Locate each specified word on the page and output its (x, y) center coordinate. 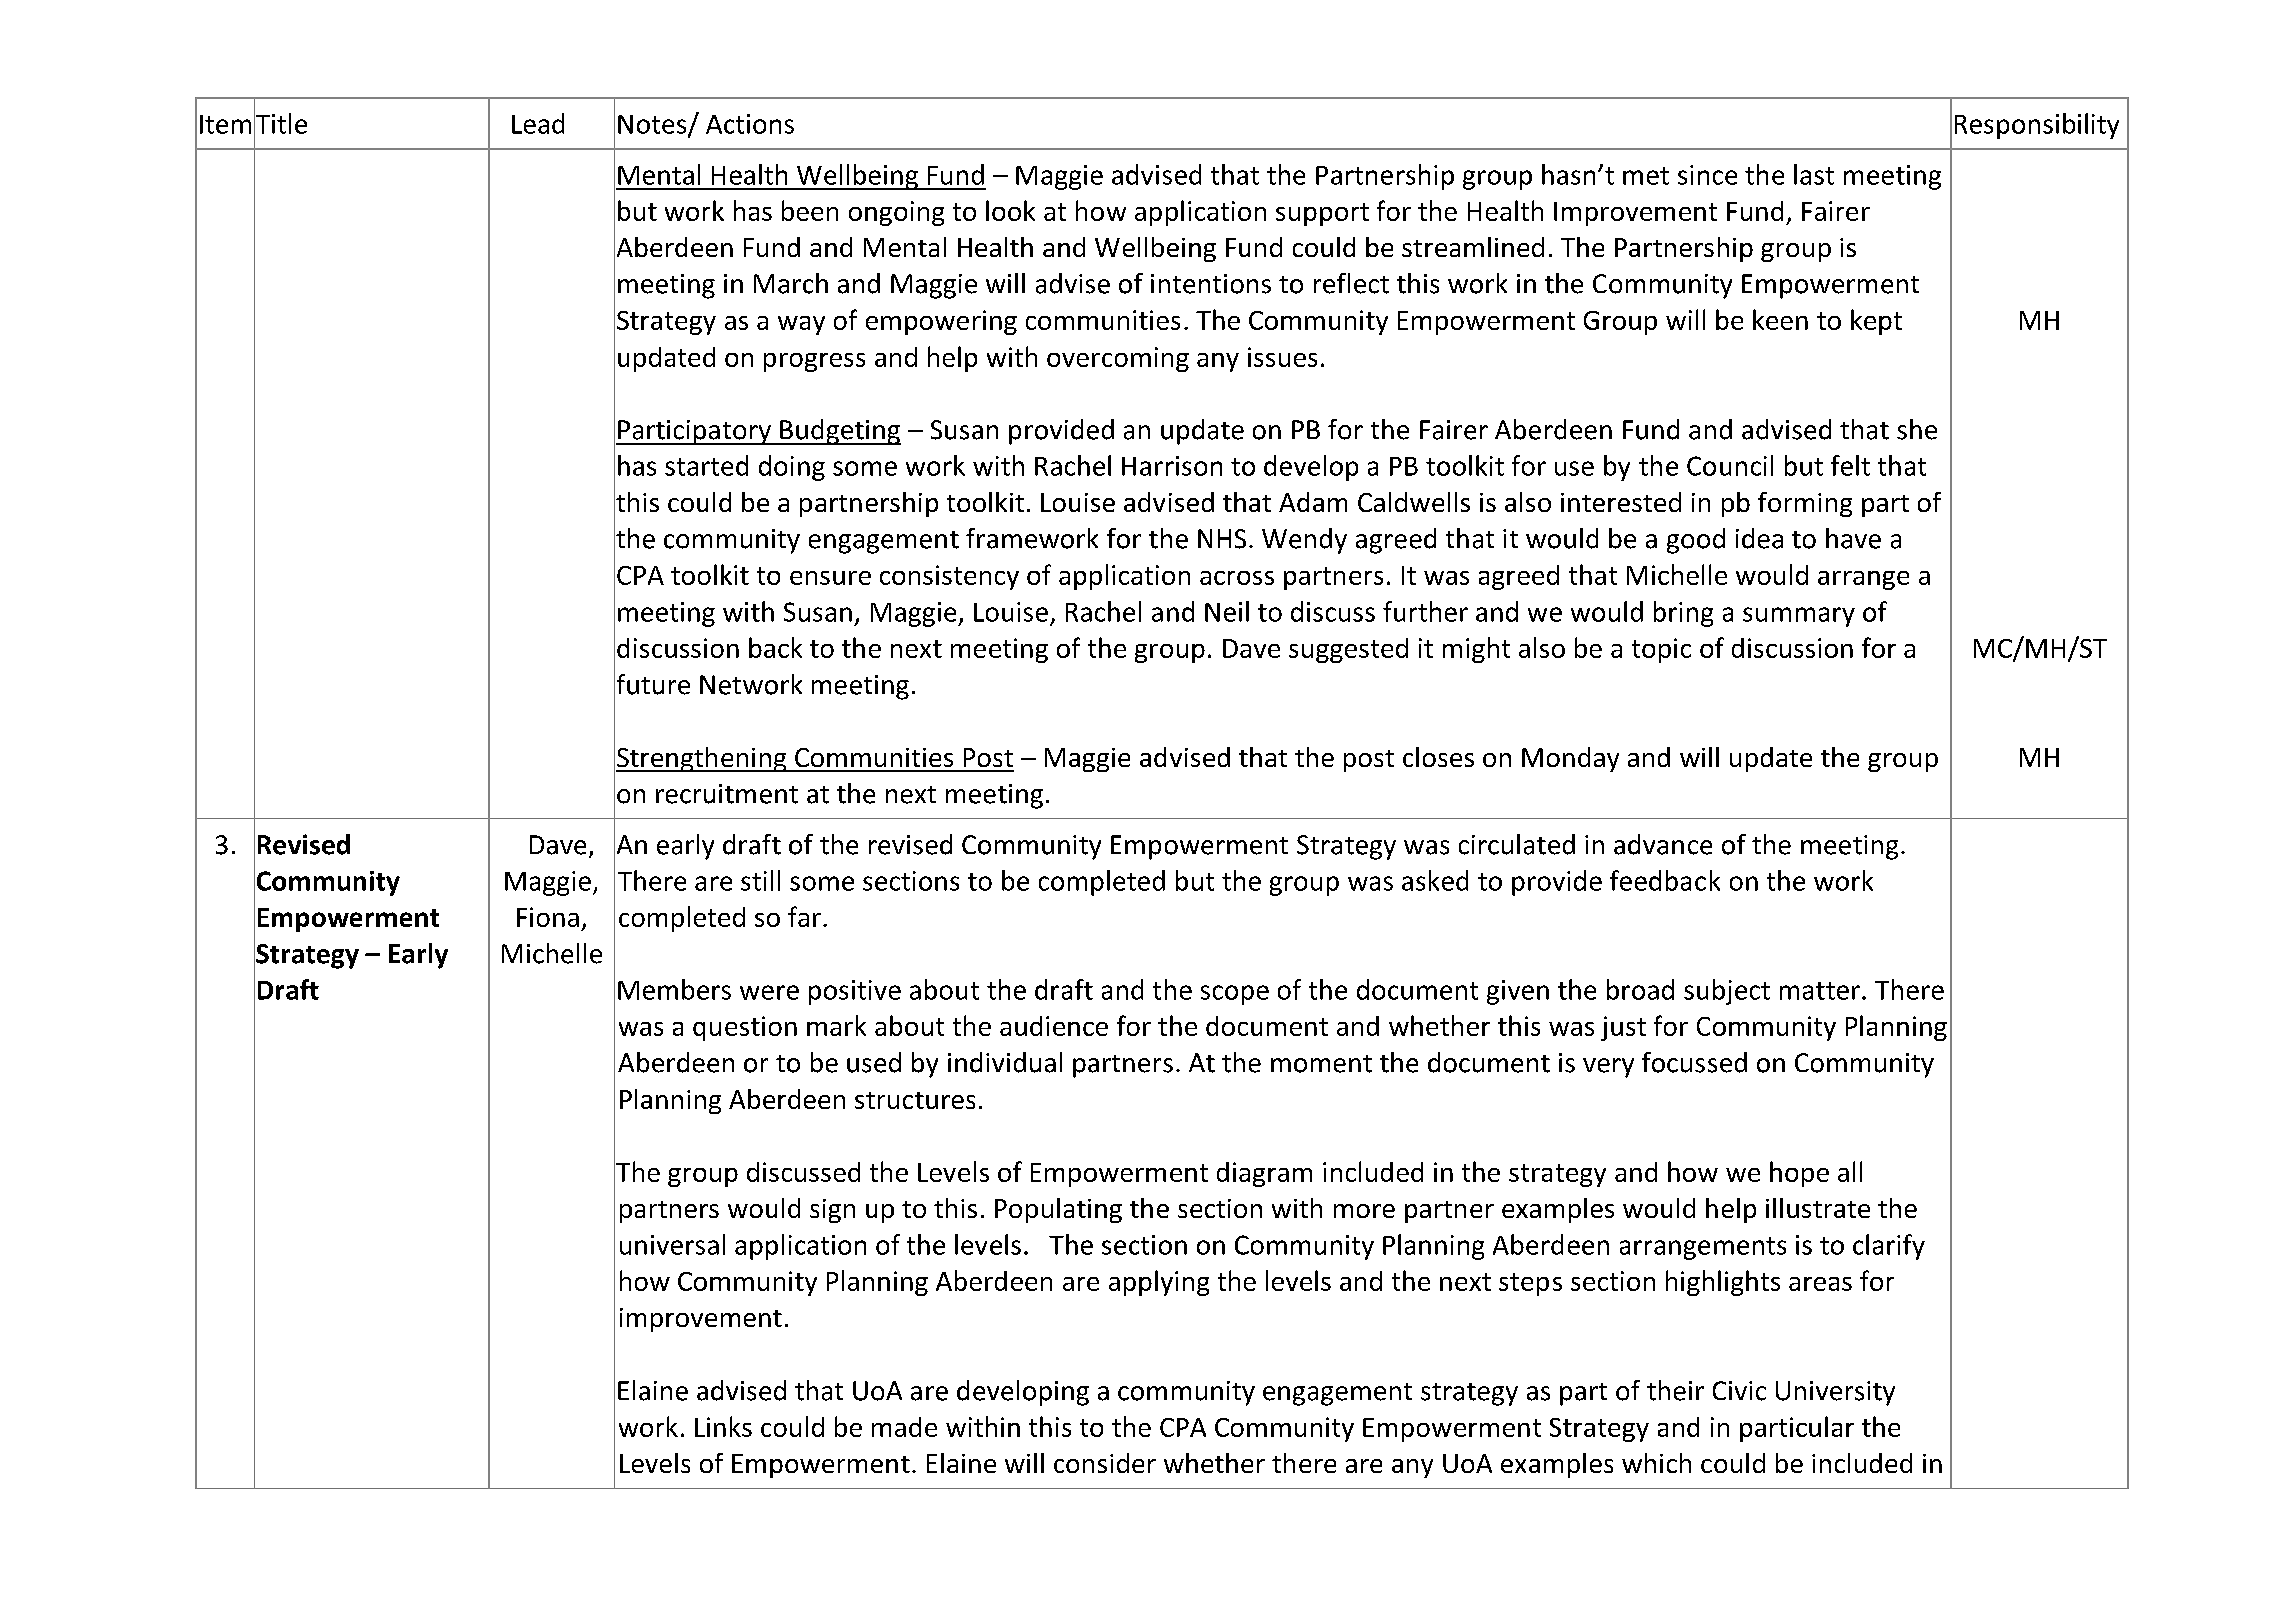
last (1814, 174)
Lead (538, 123)
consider (1105, 1463)
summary (1799, 617)
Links (723, 1426)
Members (674, 989)
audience (1054, 1026)
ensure (830, 578)
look (1010, 210)
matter (1820, 991)
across (1237, 578)
